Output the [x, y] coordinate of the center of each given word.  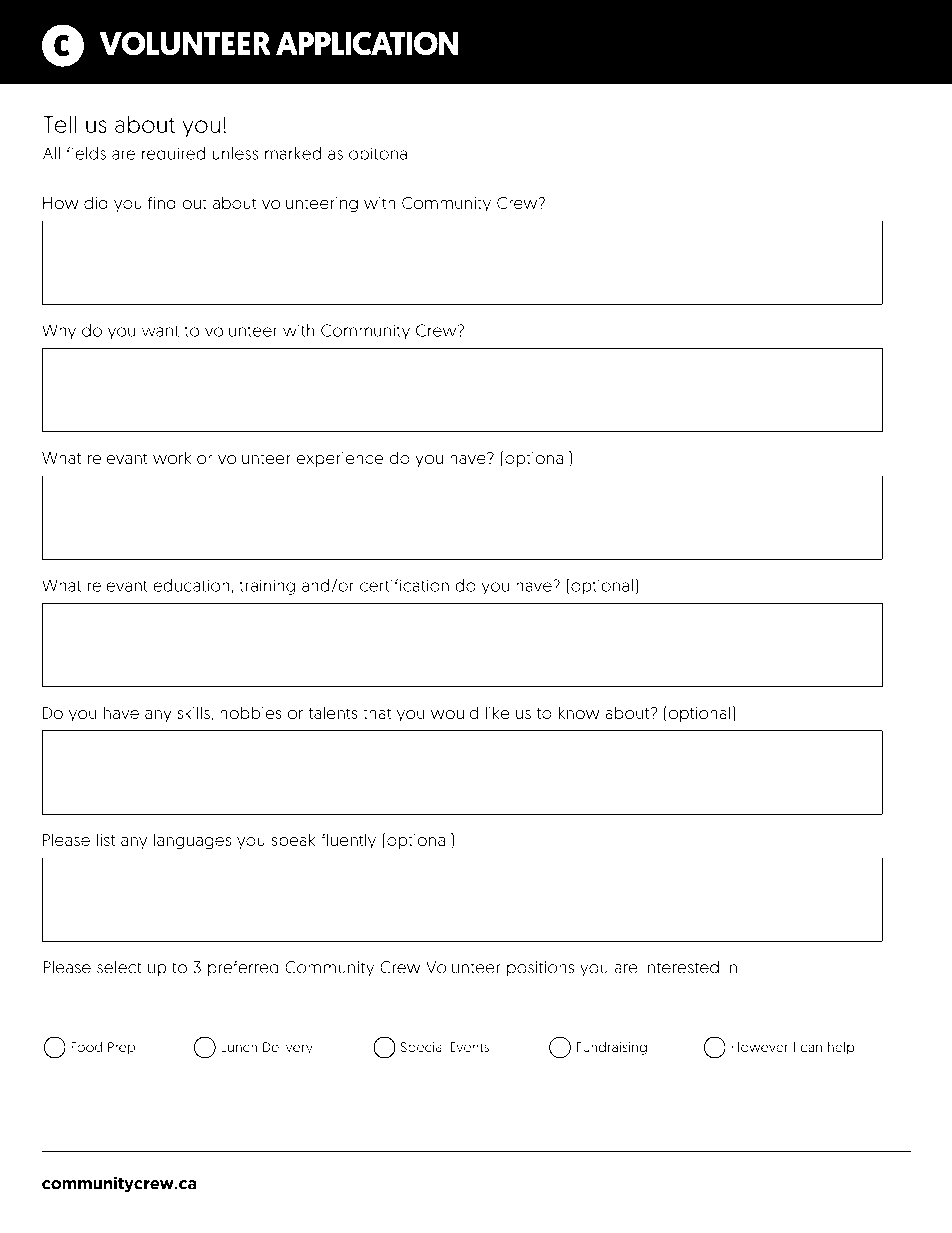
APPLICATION [367, 43]
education [191, 585]
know [579, 712]
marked [293, 153]
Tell [59, 124]
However [759, 1047]
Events [470, 1047]
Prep [121, 1048]
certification [404, 585]
